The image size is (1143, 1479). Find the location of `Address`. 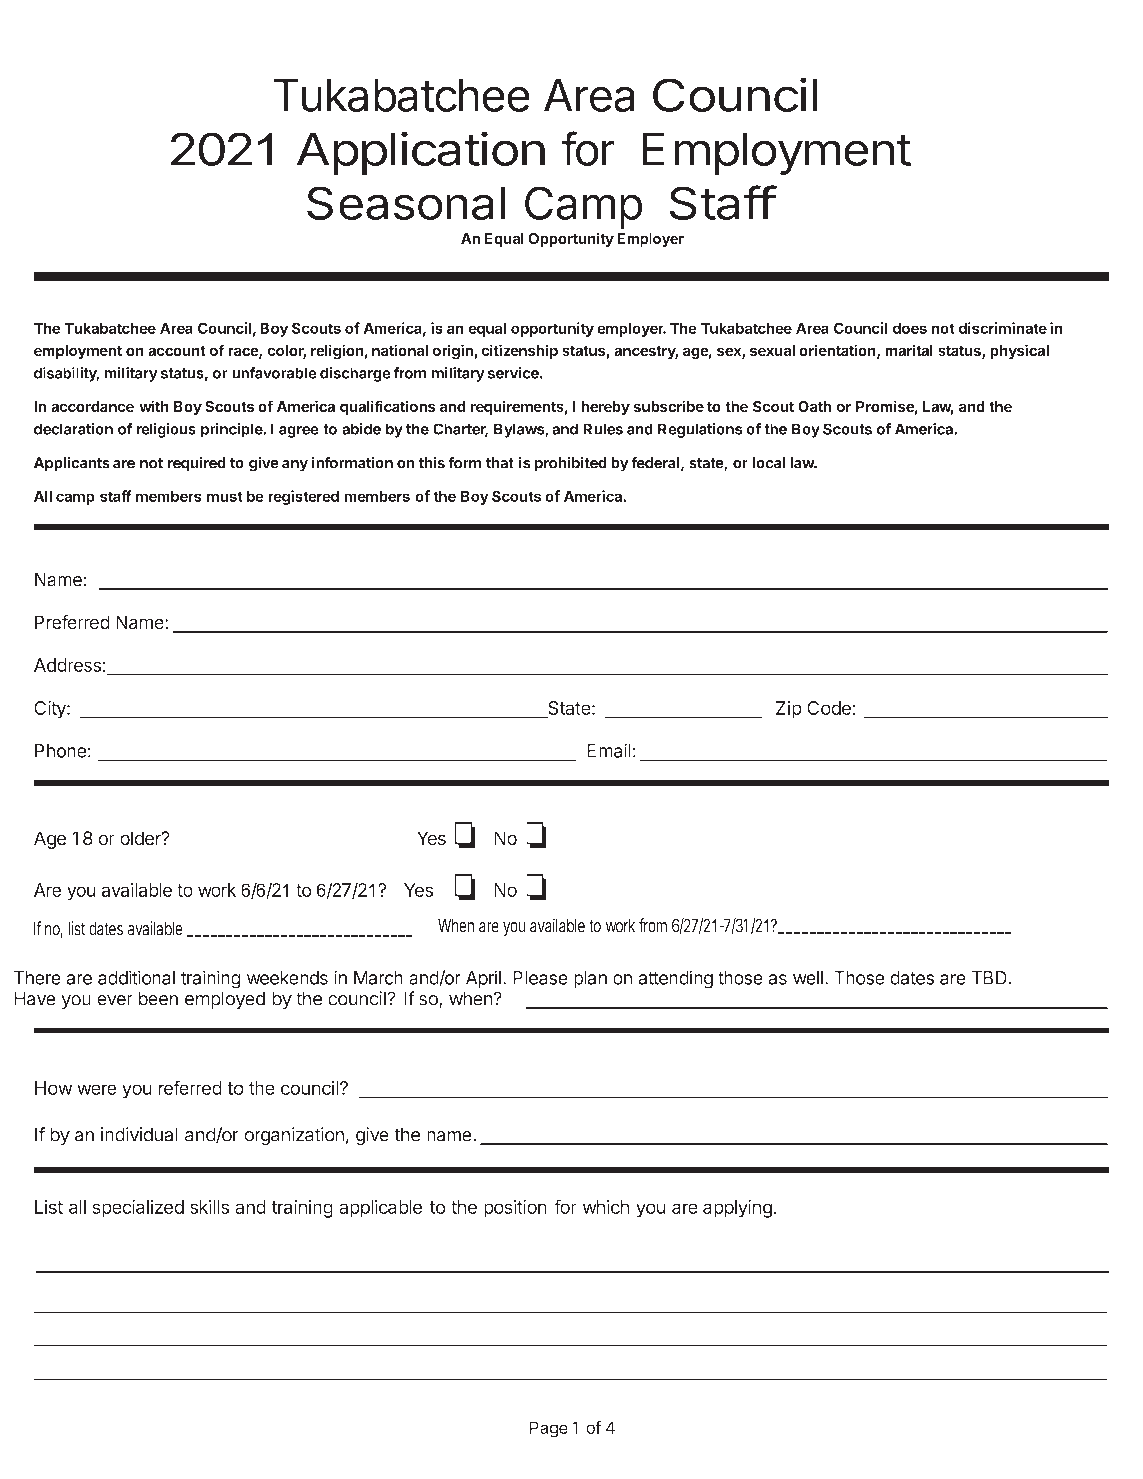

Address is located at coordinates (67, 665).
